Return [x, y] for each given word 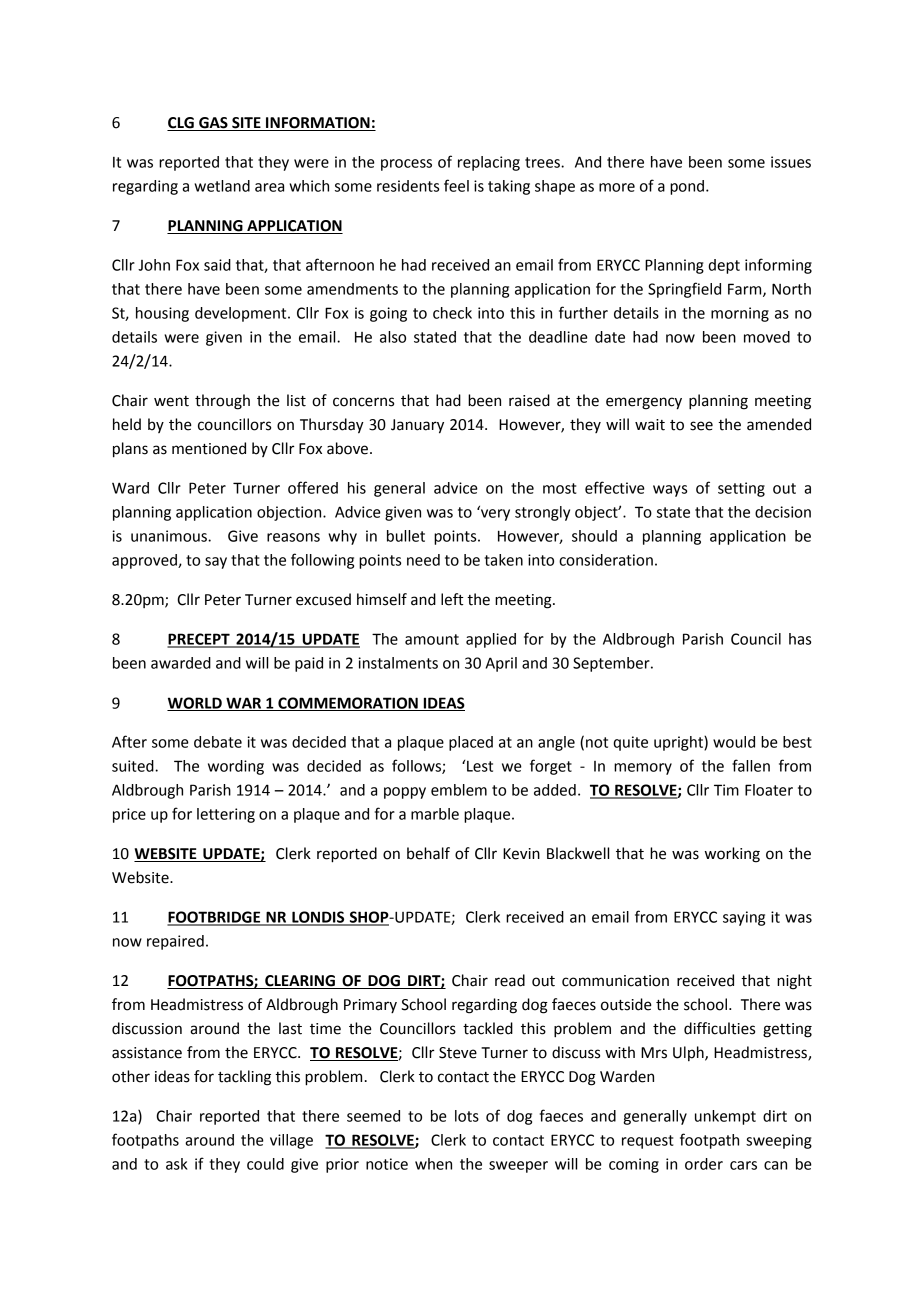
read [510, 980]
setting [741, 489]
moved [767, 337]
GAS [213, 124]
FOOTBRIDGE [215, 918]
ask [177, 1164]
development [242, 314]
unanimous [170, 536]
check [452, 313]
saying [744, 918]
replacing [489, 163]
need [423, 560]
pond [688, 187]
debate [218, 742]
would [734, 742]
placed [471, 743]
